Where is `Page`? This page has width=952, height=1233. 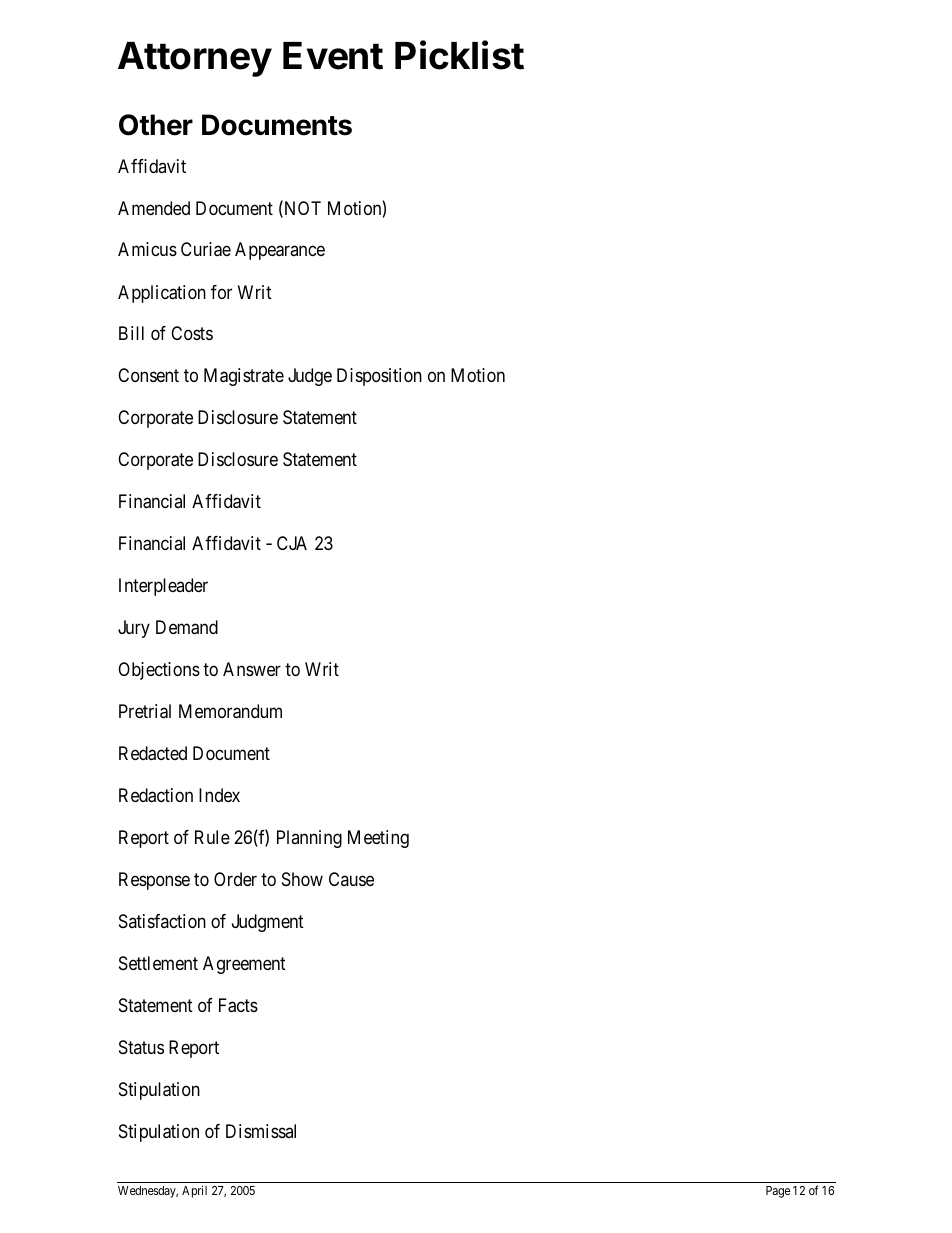
Page is located at coordinates (778, 1192).
